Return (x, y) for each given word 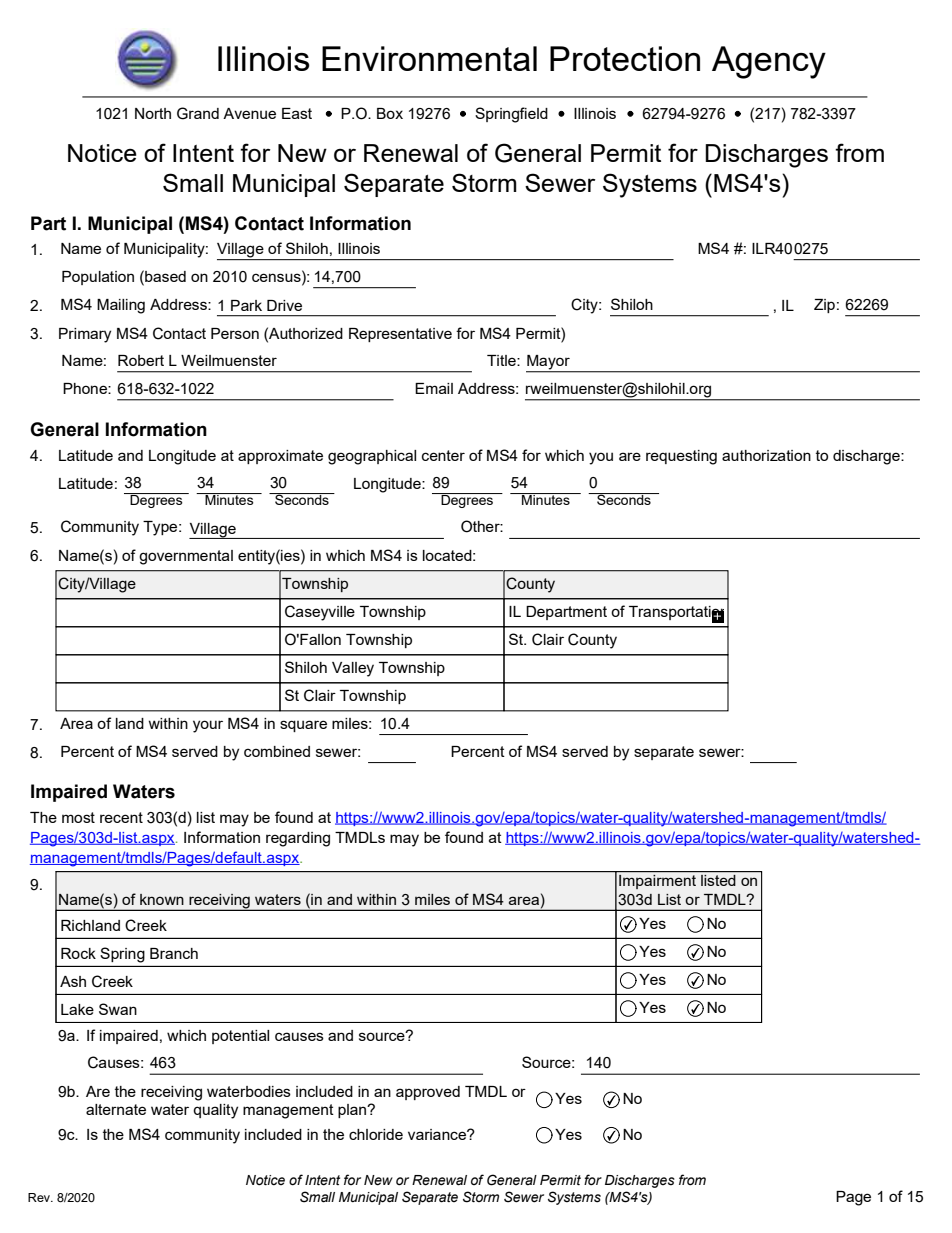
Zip (824, 306)
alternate (116, 1109)
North (153, 113)
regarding (298, 839)
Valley (353, 669)
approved (428, 1093)
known (162, 899)
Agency (769, 62)
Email (434, 388)
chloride (376, 1134)
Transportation (679, 613)
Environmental (429, 58)
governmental (186, 557)
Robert (141, 360)
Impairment (657, 882)
